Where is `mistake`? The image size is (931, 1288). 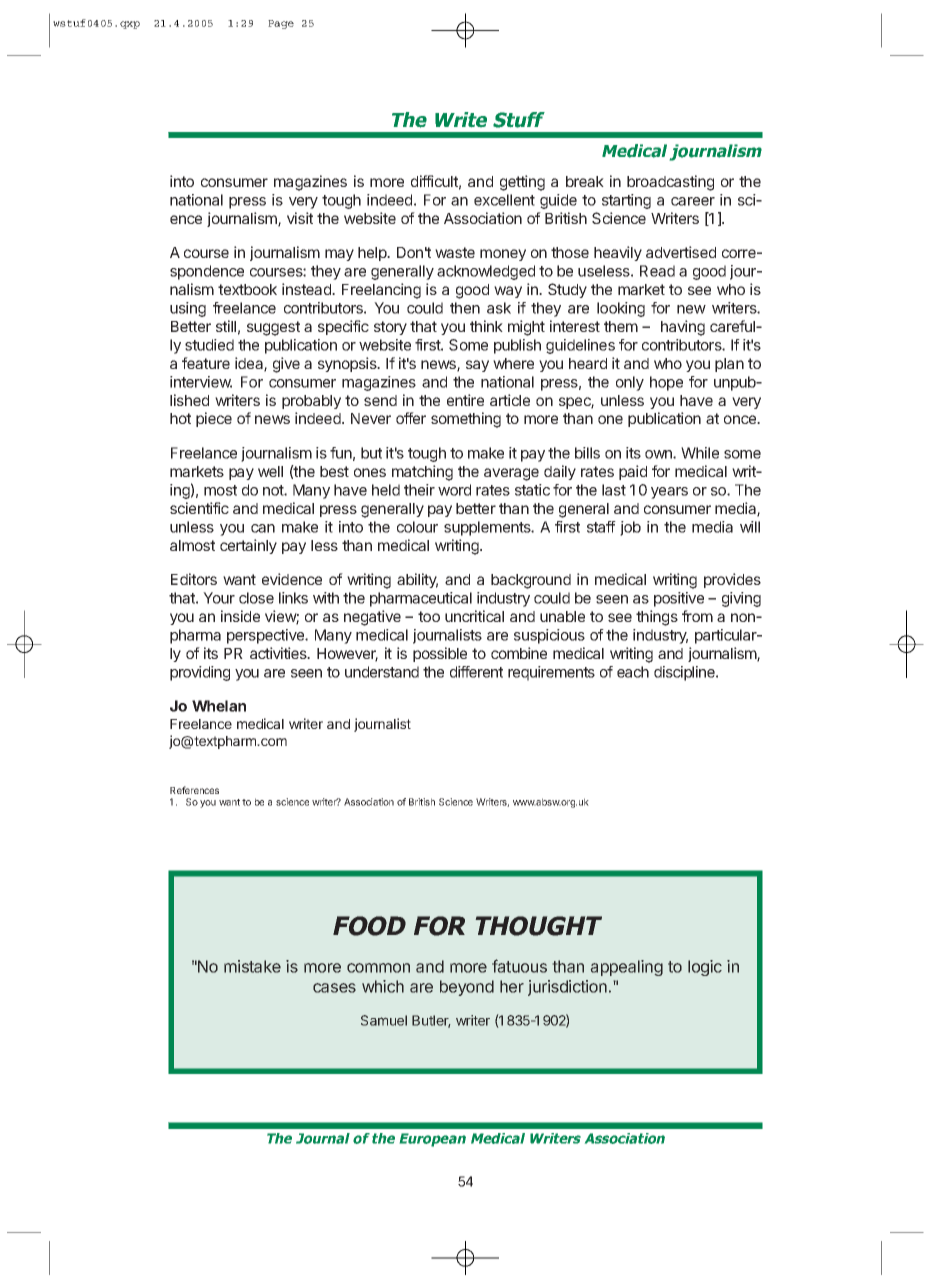
mistake is located at coordinates (252, 966).
